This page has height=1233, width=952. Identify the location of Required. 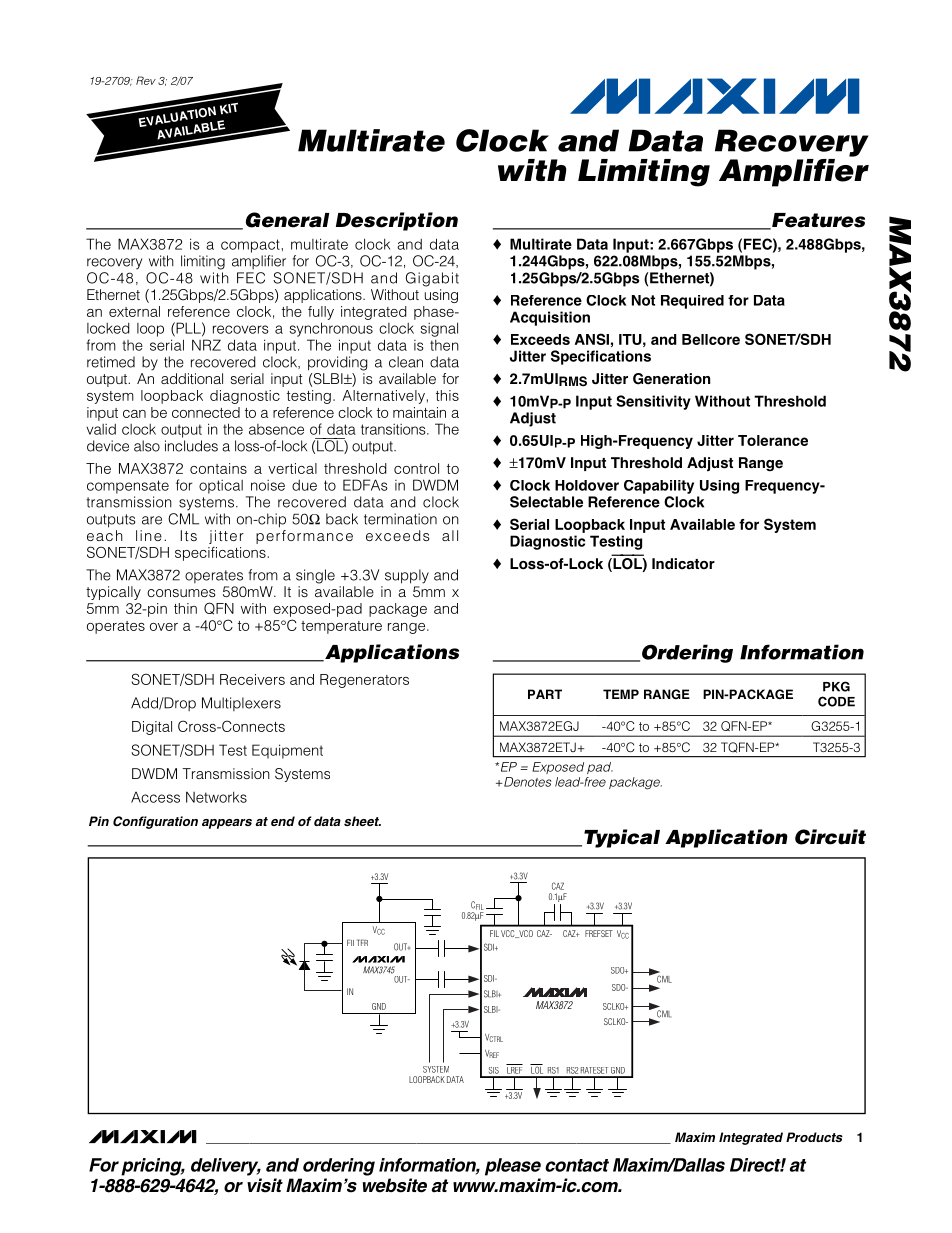
(692, 302).
